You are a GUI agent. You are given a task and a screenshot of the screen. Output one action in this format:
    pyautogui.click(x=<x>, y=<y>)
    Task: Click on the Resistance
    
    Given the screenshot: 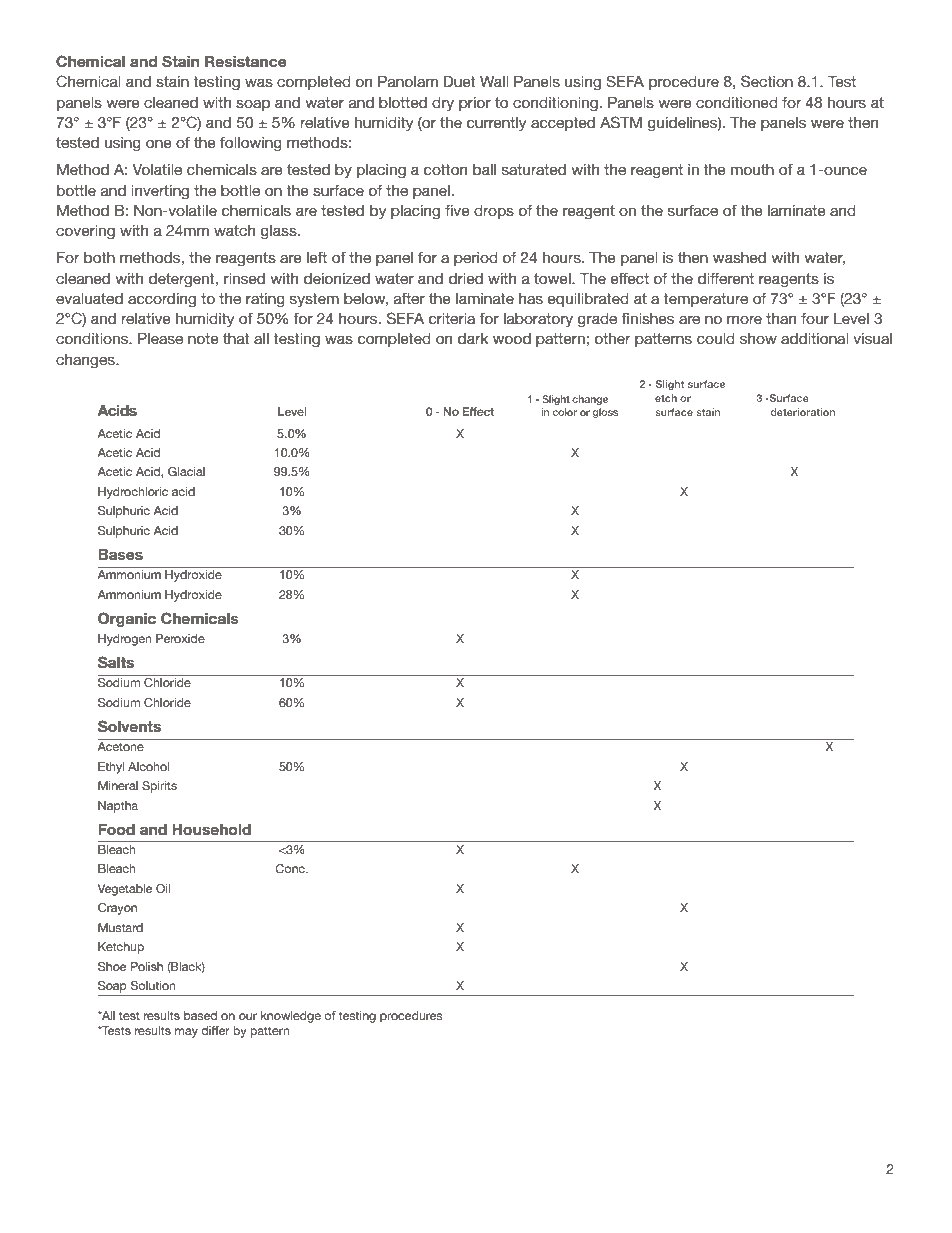 What is the action you would take?
    pyautogui.click(x=245, y=61)
